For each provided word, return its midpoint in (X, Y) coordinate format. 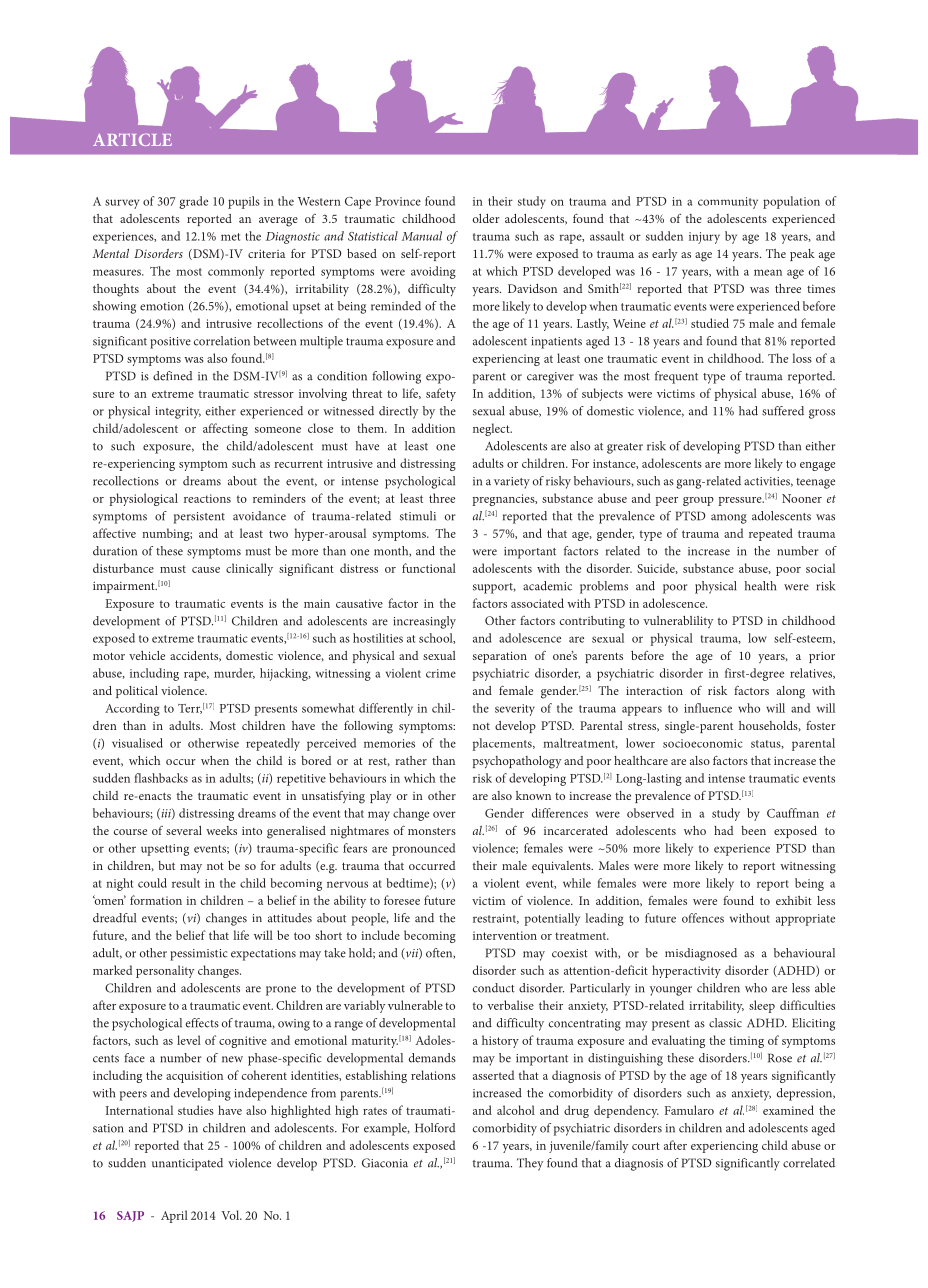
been (753, 830)
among (729, 519)
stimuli (418, 516)
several (184, 830)
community (728, 203)
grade (193, 202)
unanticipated (187, 1164)
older (486, 218)
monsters (432, 831)
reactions (207, 498)
